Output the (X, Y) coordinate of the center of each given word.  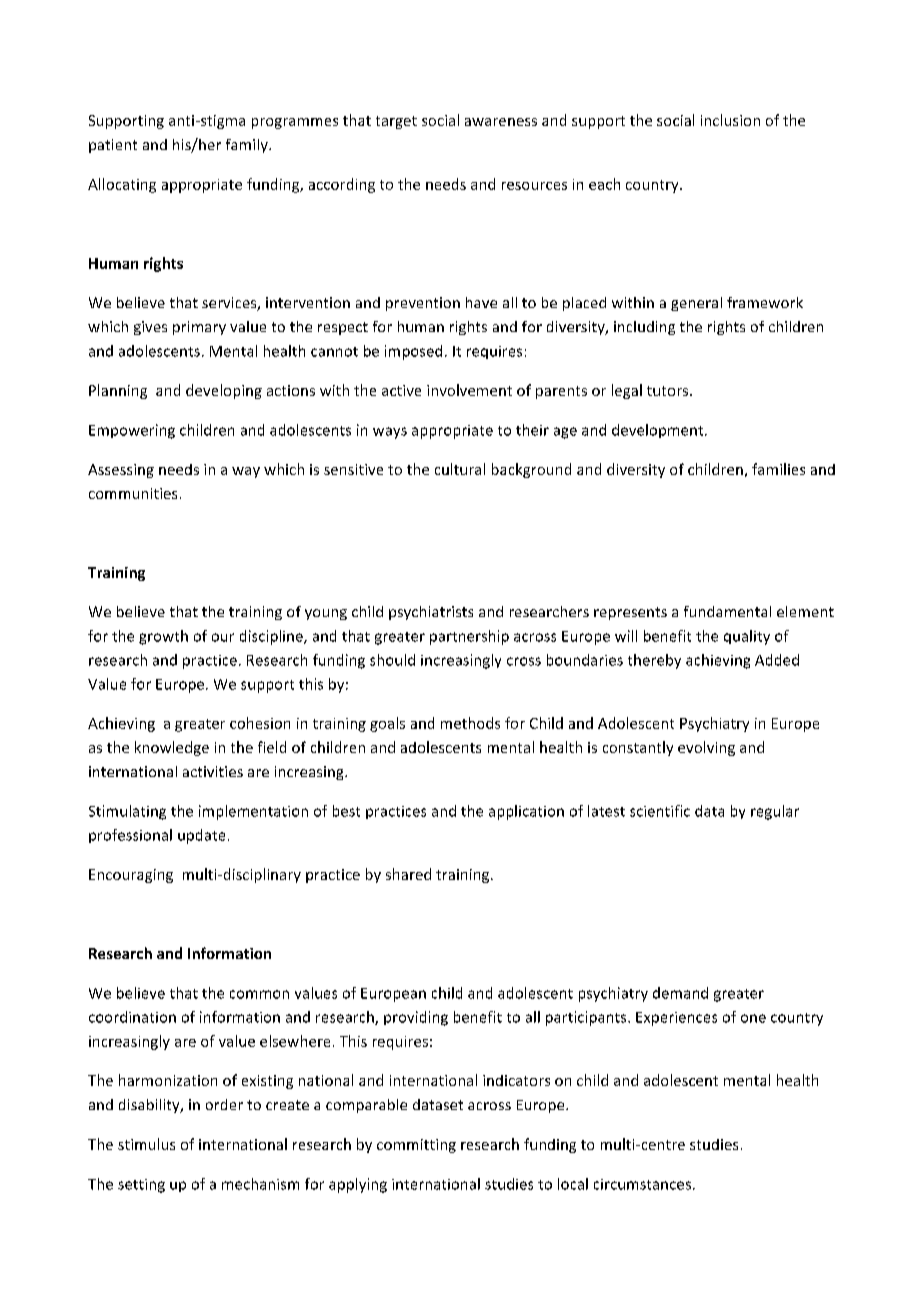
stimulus (146, 1144)
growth (163, 637)
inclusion (730, 120)
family (248, 146)
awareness (501, 122)
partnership (469, 637)
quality (747, 637)
